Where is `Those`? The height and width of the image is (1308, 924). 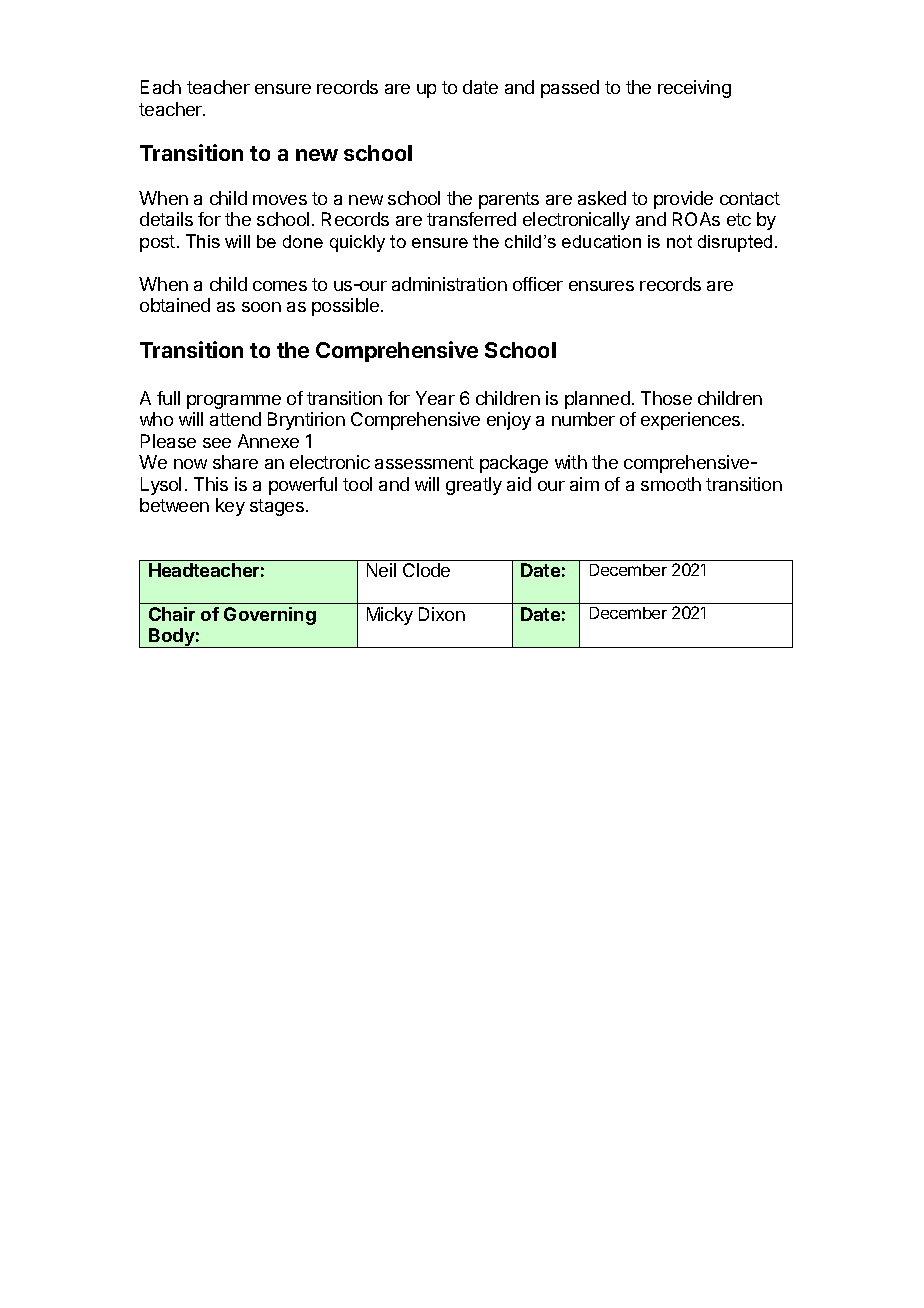
Those is located at coordinates (666, 398).
